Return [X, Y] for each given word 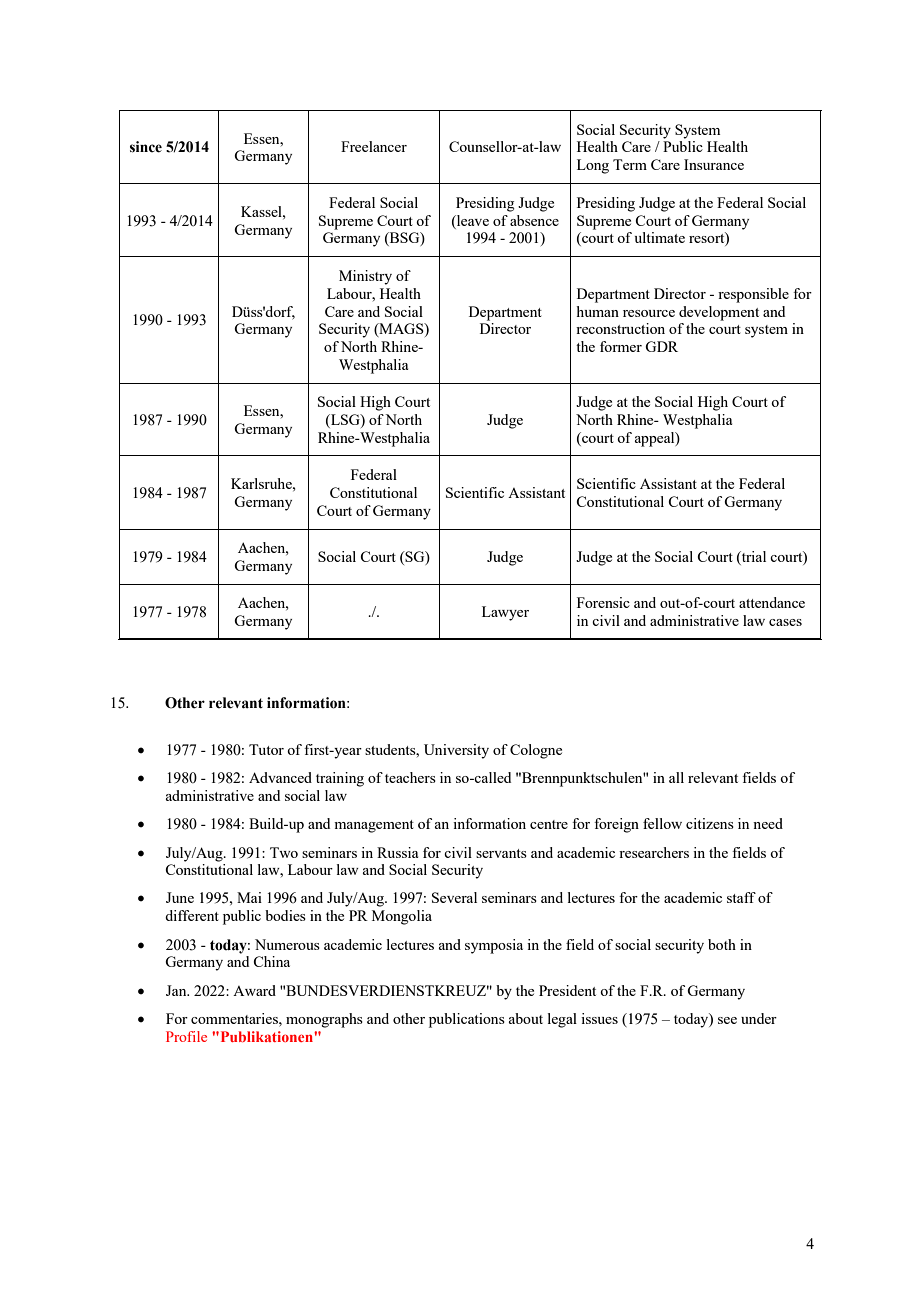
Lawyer [505, 613]
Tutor [266, 749]
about [526, 1018]
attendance [772, 602]
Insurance [714, 164]
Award [254, 990]
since [146, 147]
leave [472, 220]
